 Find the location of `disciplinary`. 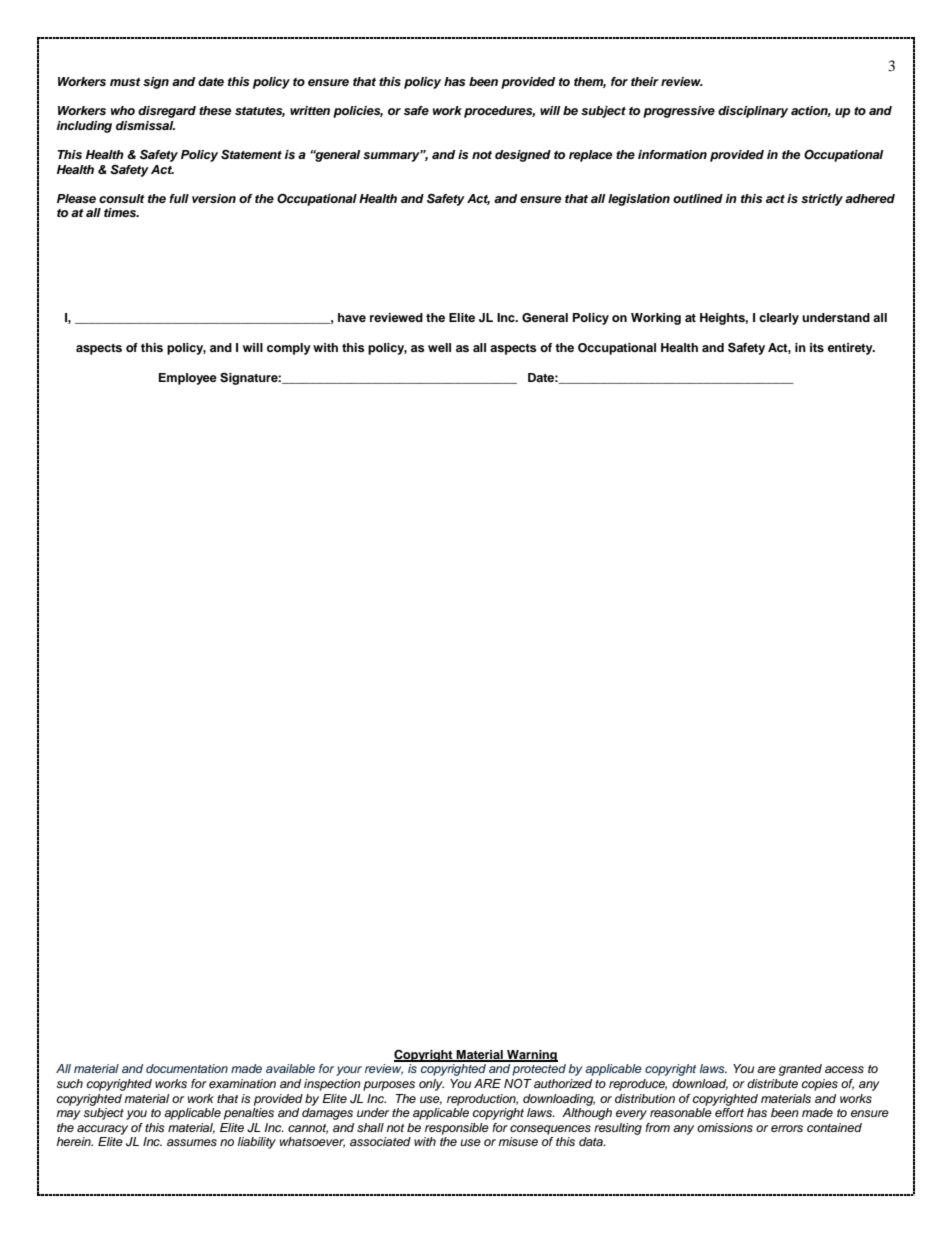

disciplinary is located at coordinates (753, 112).
